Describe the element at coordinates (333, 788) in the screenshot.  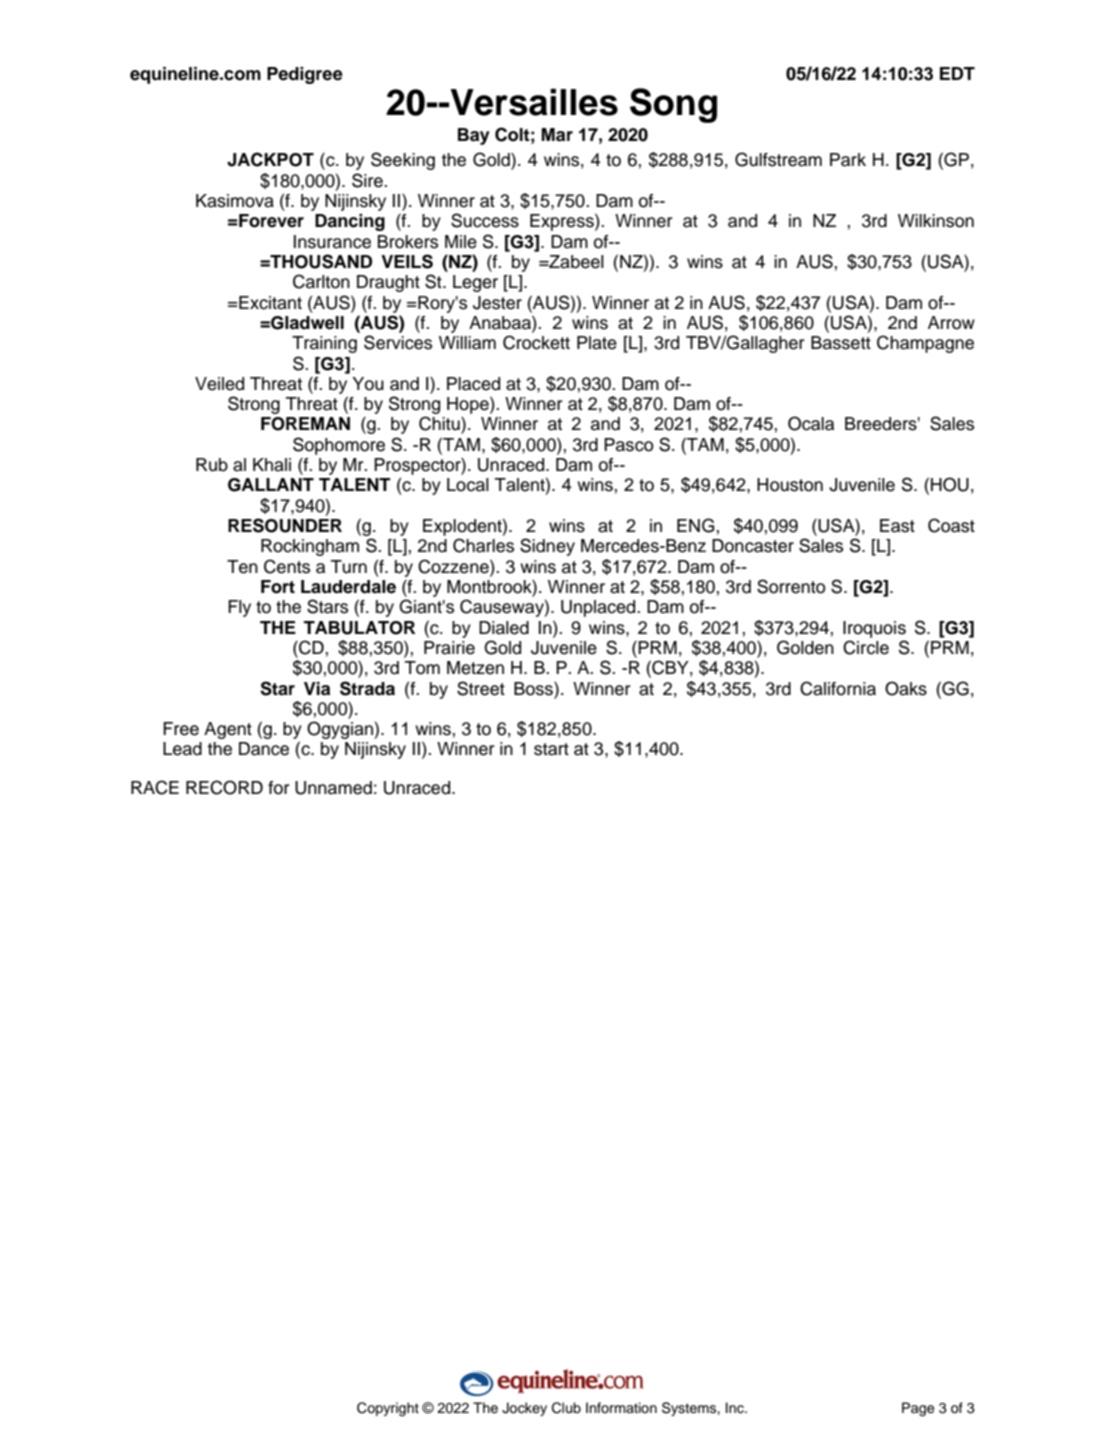
I see `Unnamed` at that location.
